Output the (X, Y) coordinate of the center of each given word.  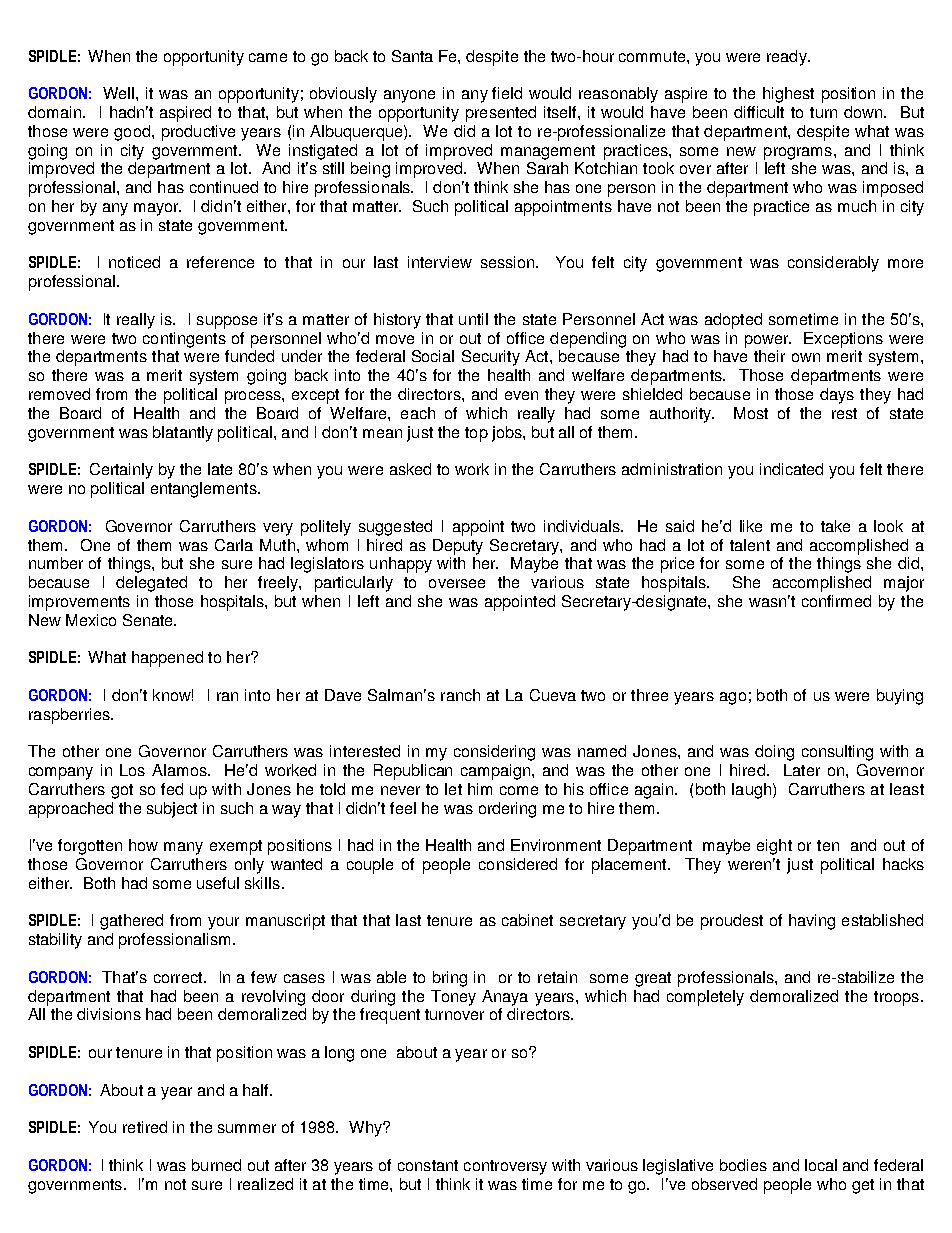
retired (145, 1127)
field (507, 93)
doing (774, 753)
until (473, 319)
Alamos (180, 770)
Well (118, 93)
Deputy (458, 547)
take (835, 526)
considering (494, 753)
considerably (833, 264)
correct (179, 977)
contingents (184, 340)
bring (450, 979)
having (812, 922)
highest (788, 95)
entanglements (205, 490)
